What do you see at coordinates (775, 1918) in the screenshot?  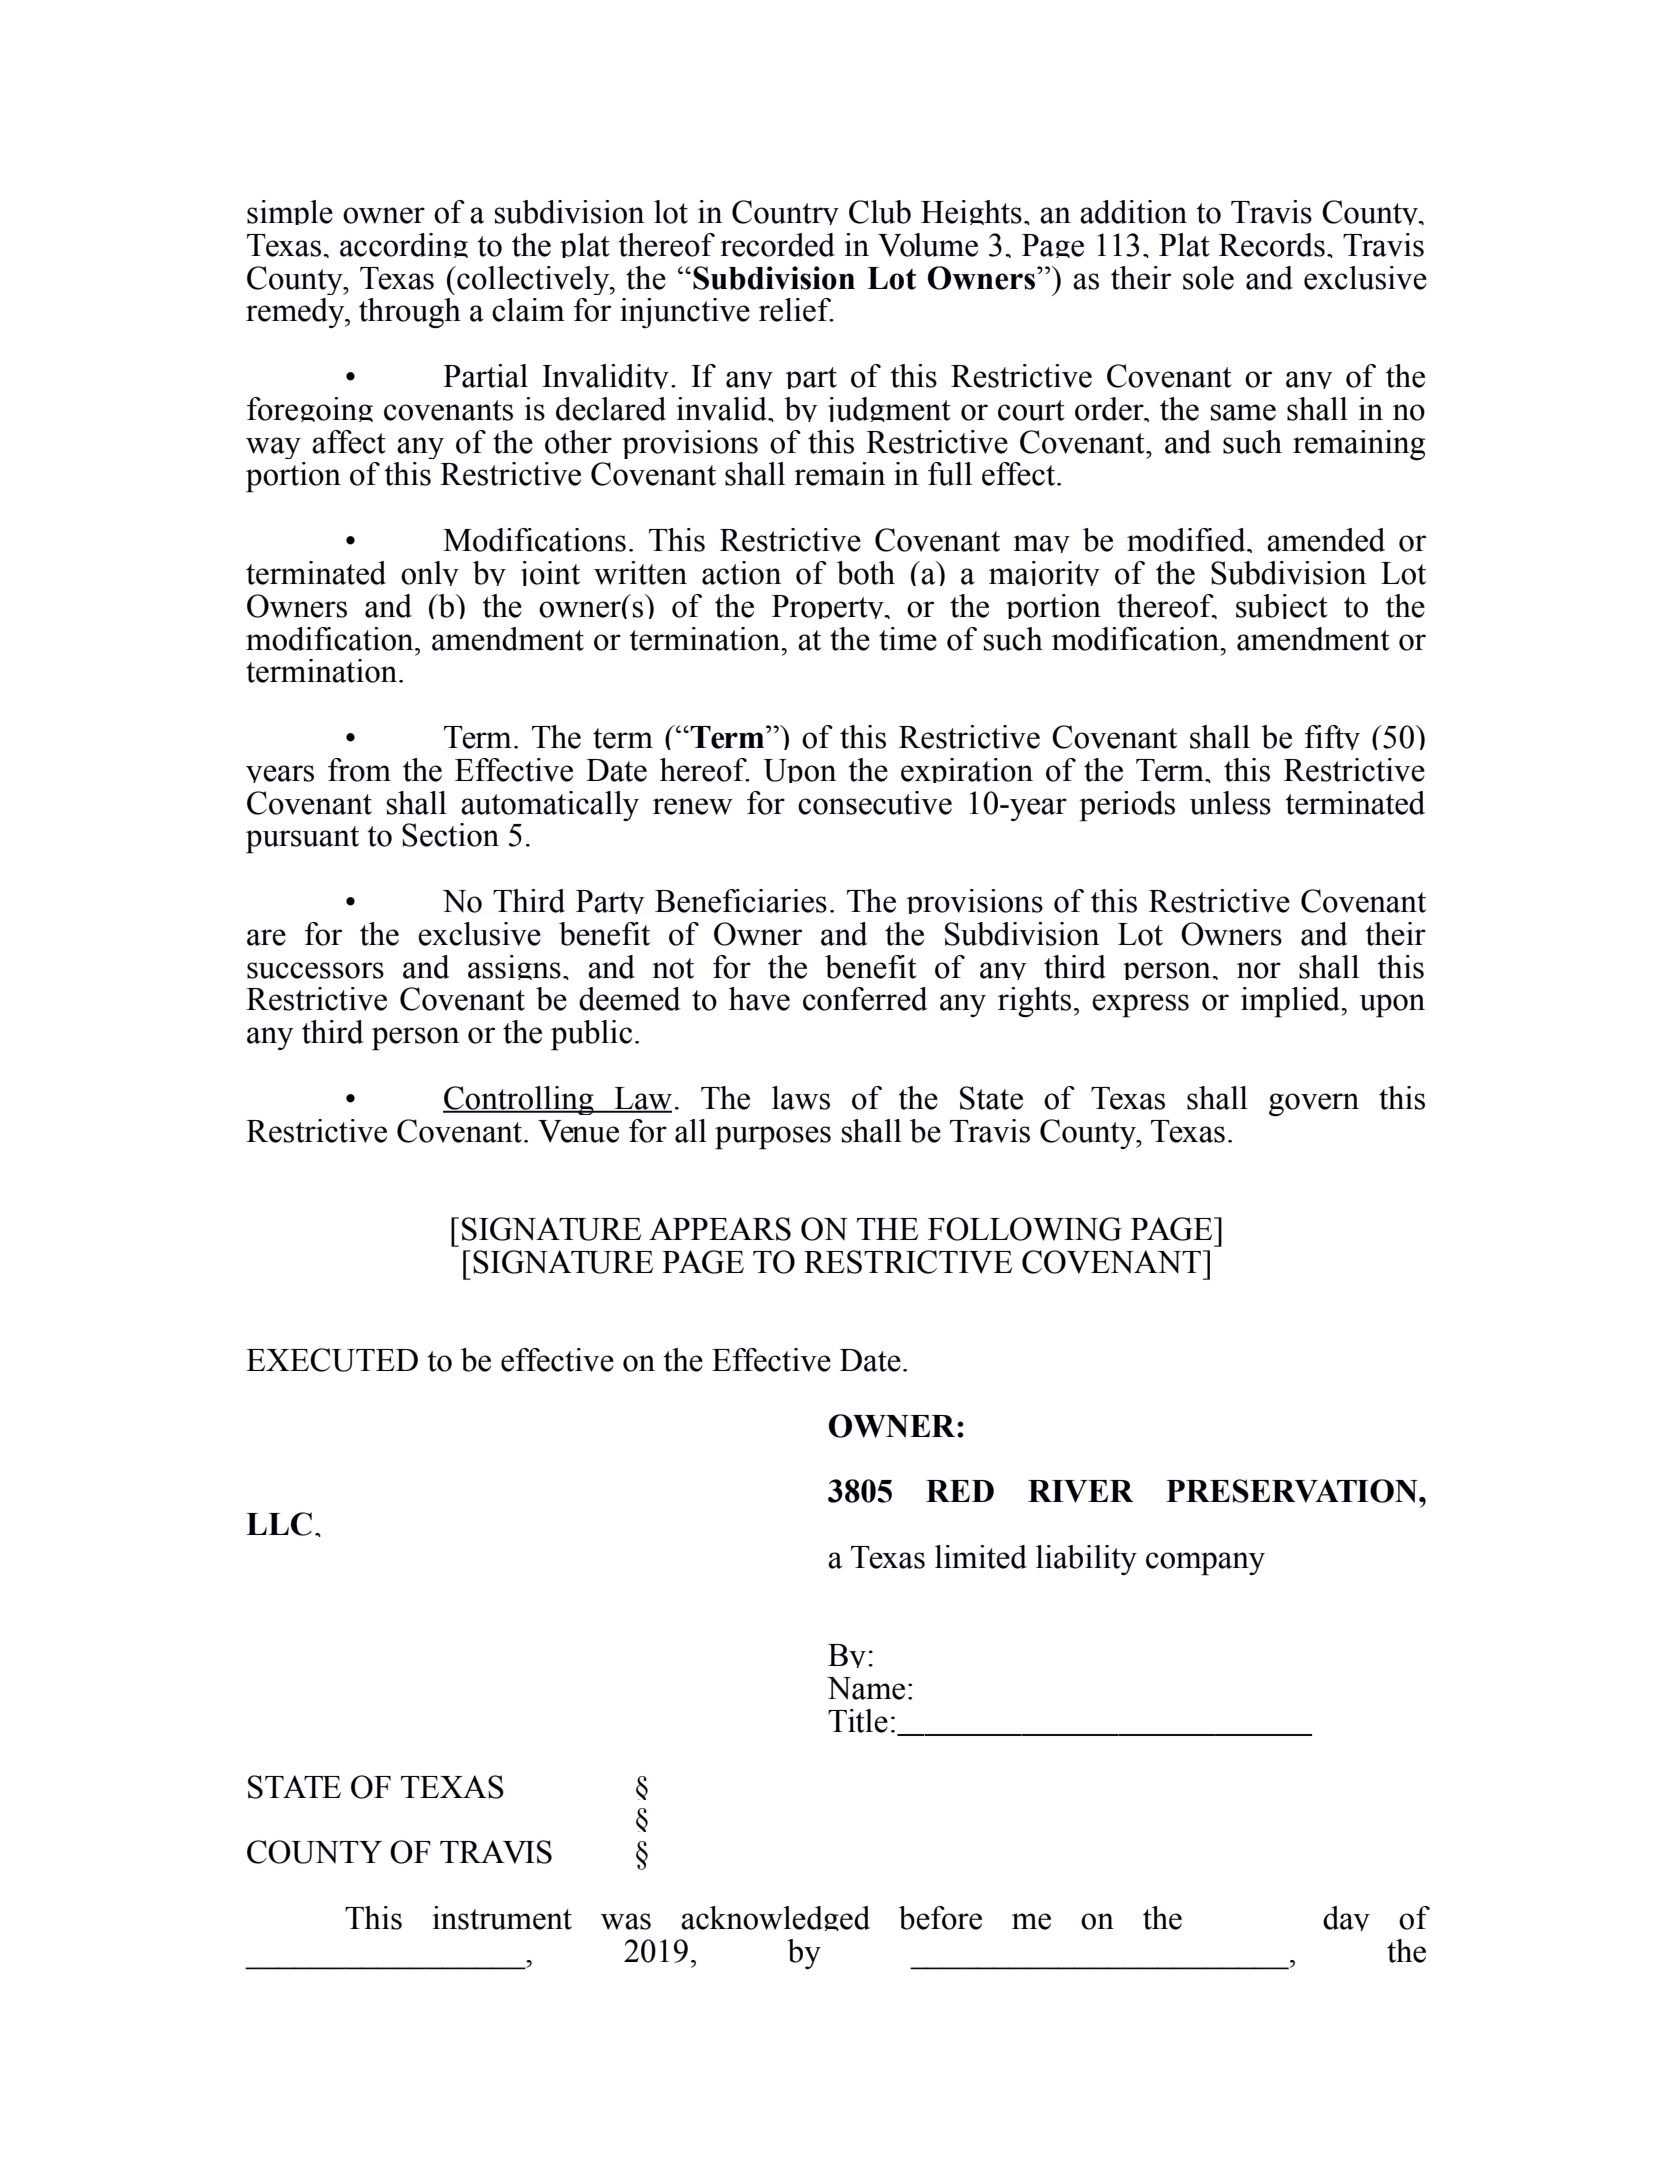 I see `acknowledged` at bounding box center [775, 1918].
